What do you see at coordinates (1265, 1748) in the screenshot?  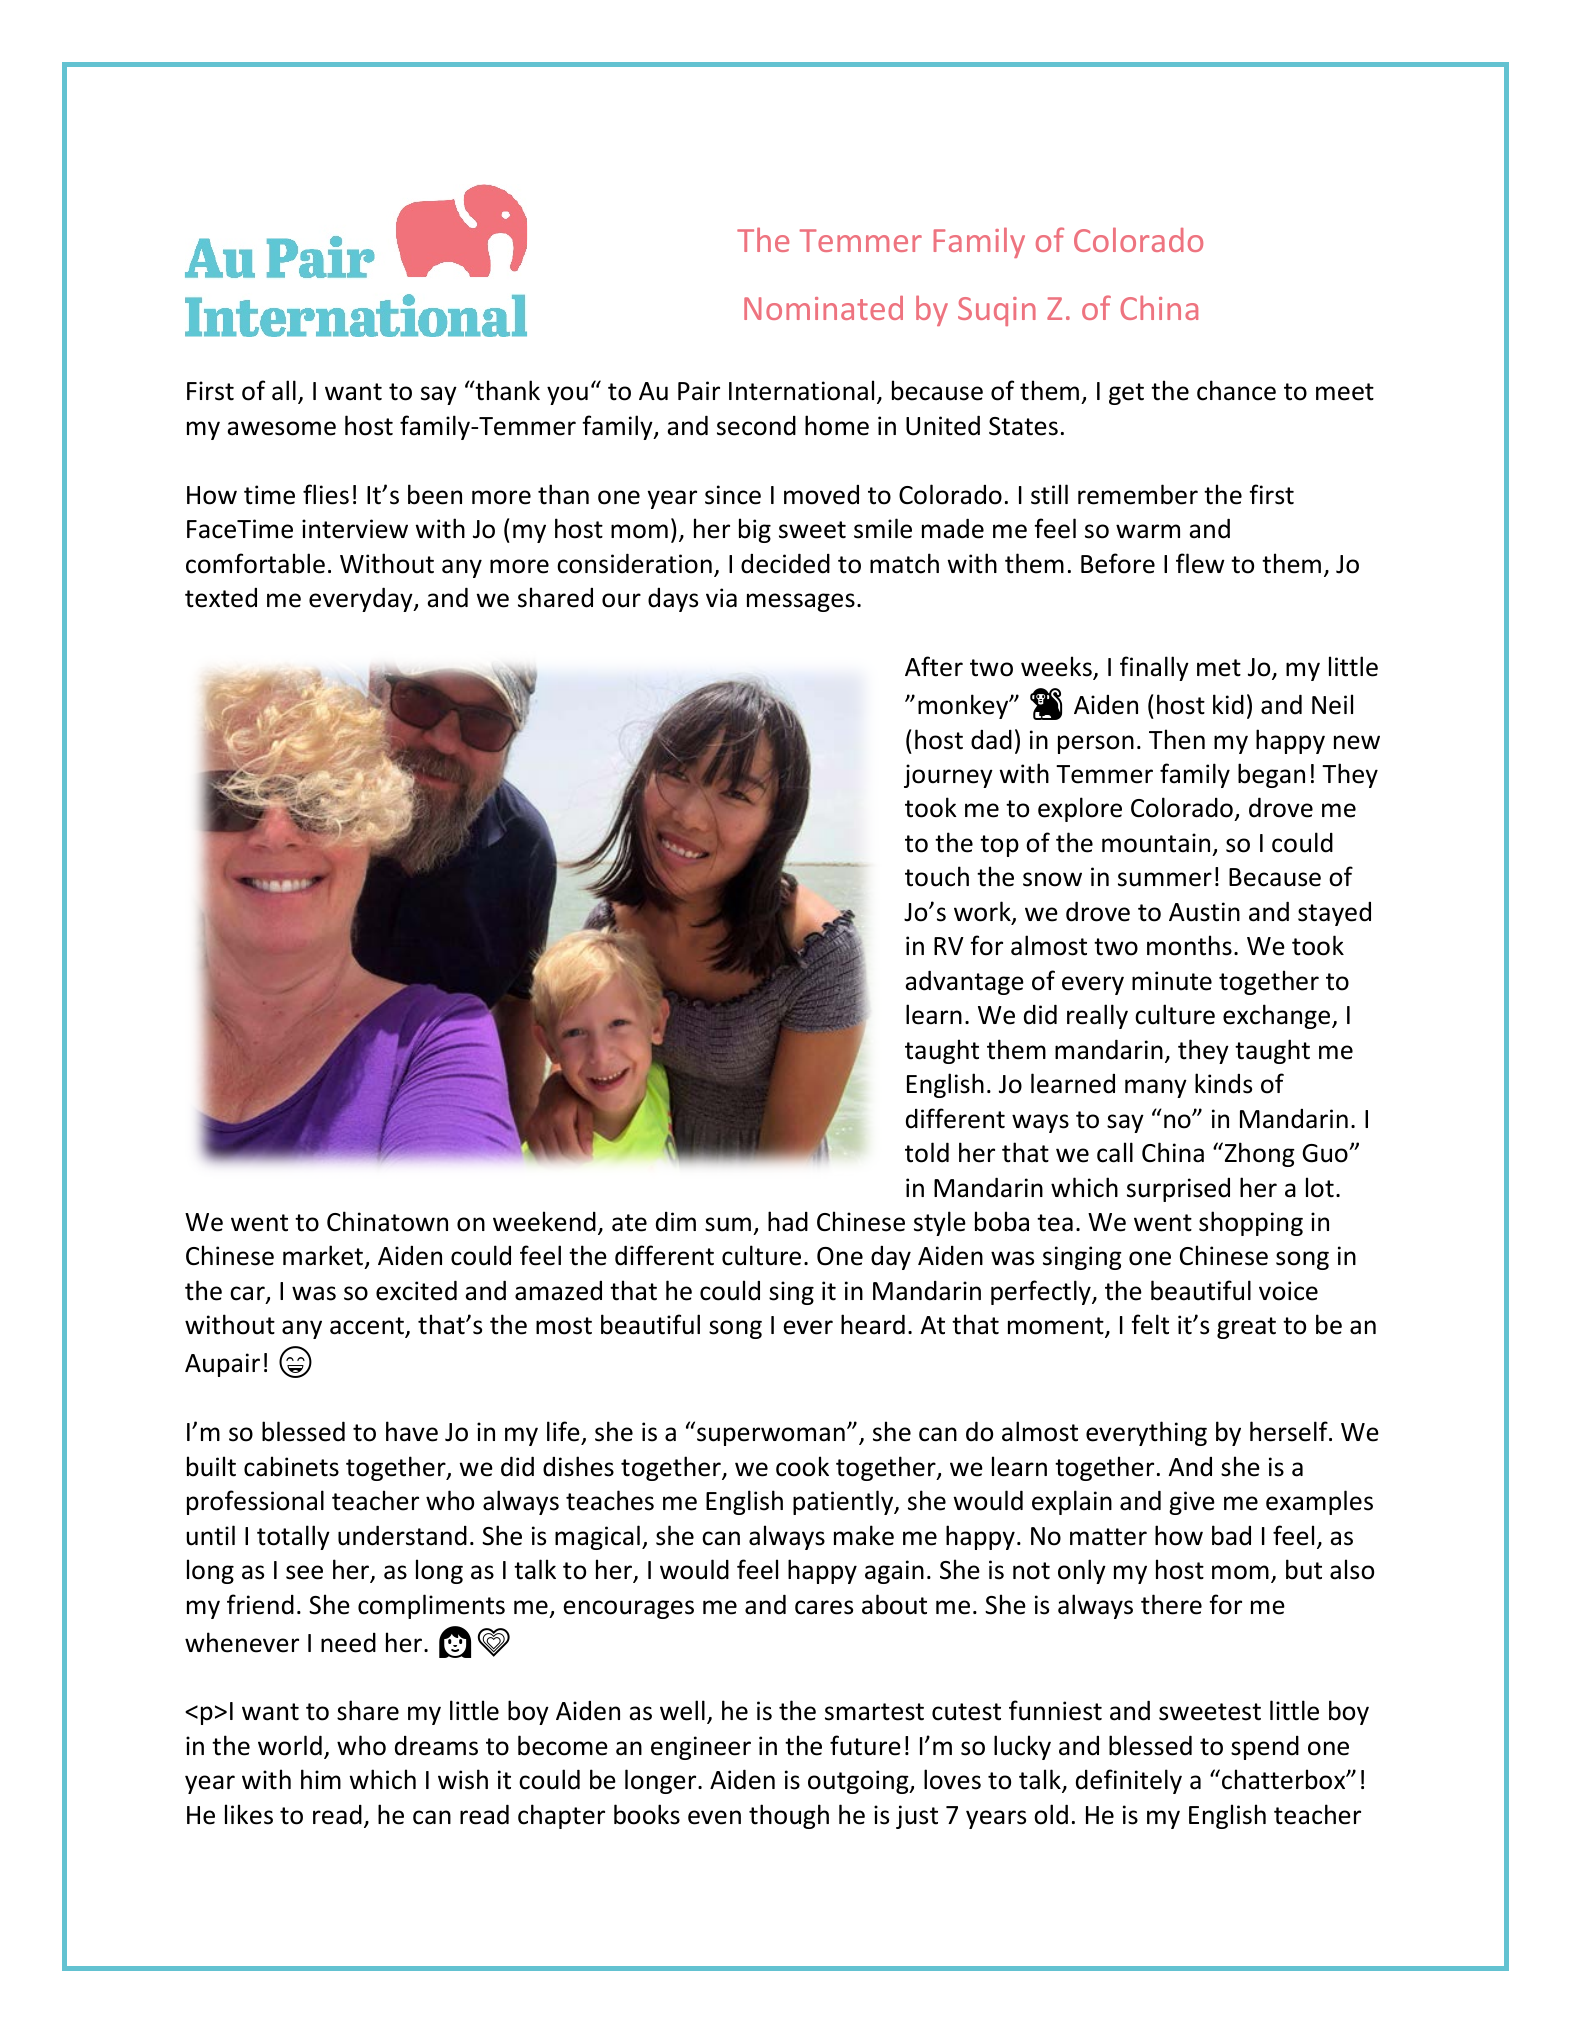 I see `spend` at bounding box center [1265, 1748].
